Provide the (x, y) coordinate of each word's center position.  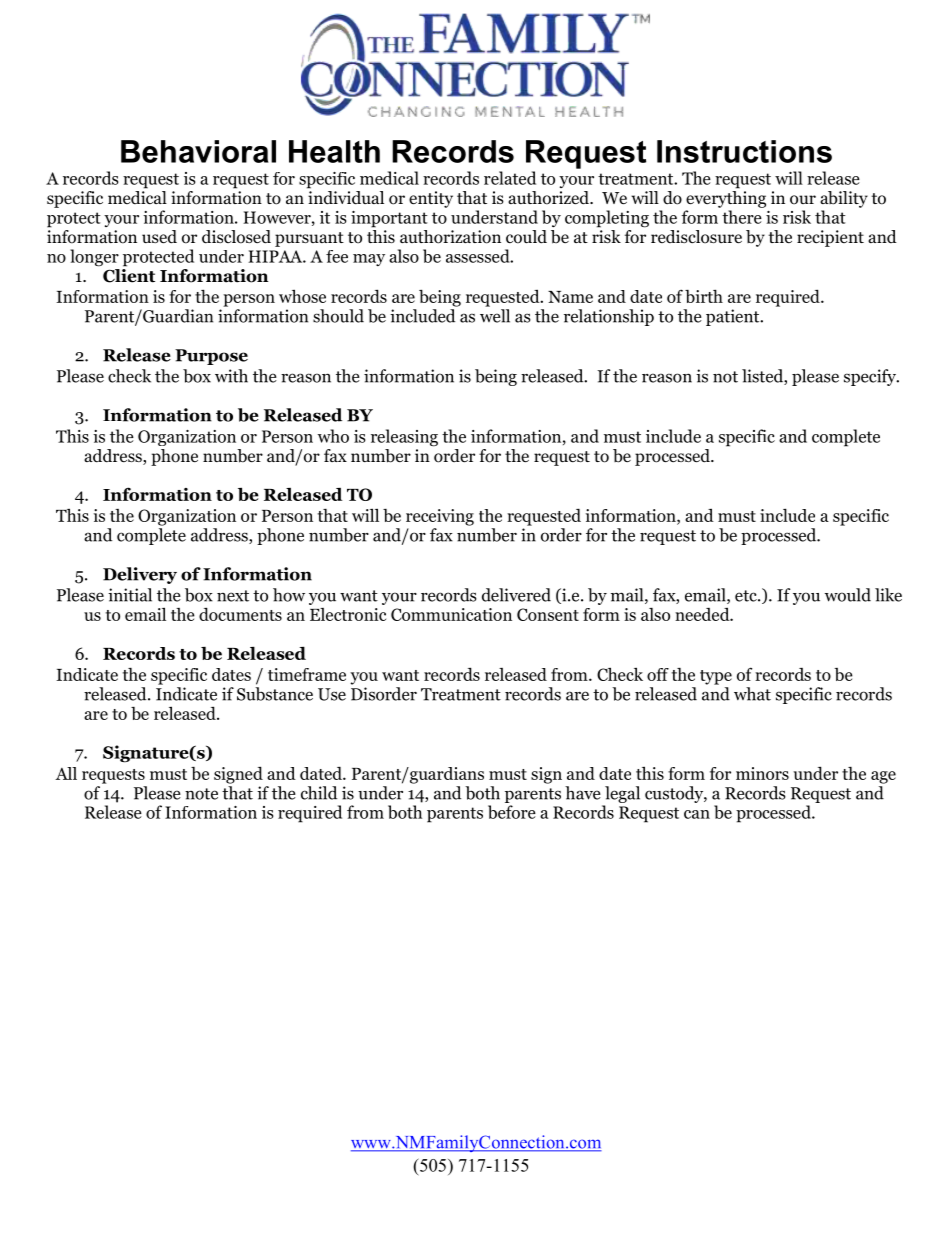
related (510, 178)
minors (762, 773)
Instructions (744, 151)
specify (871, 377)
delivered (516, 595)
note (201, 794)
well (495, 316)
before (512, 812)
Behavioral (198, 151)
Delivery (140, 575)
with (231, 376)
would (848, 595)
